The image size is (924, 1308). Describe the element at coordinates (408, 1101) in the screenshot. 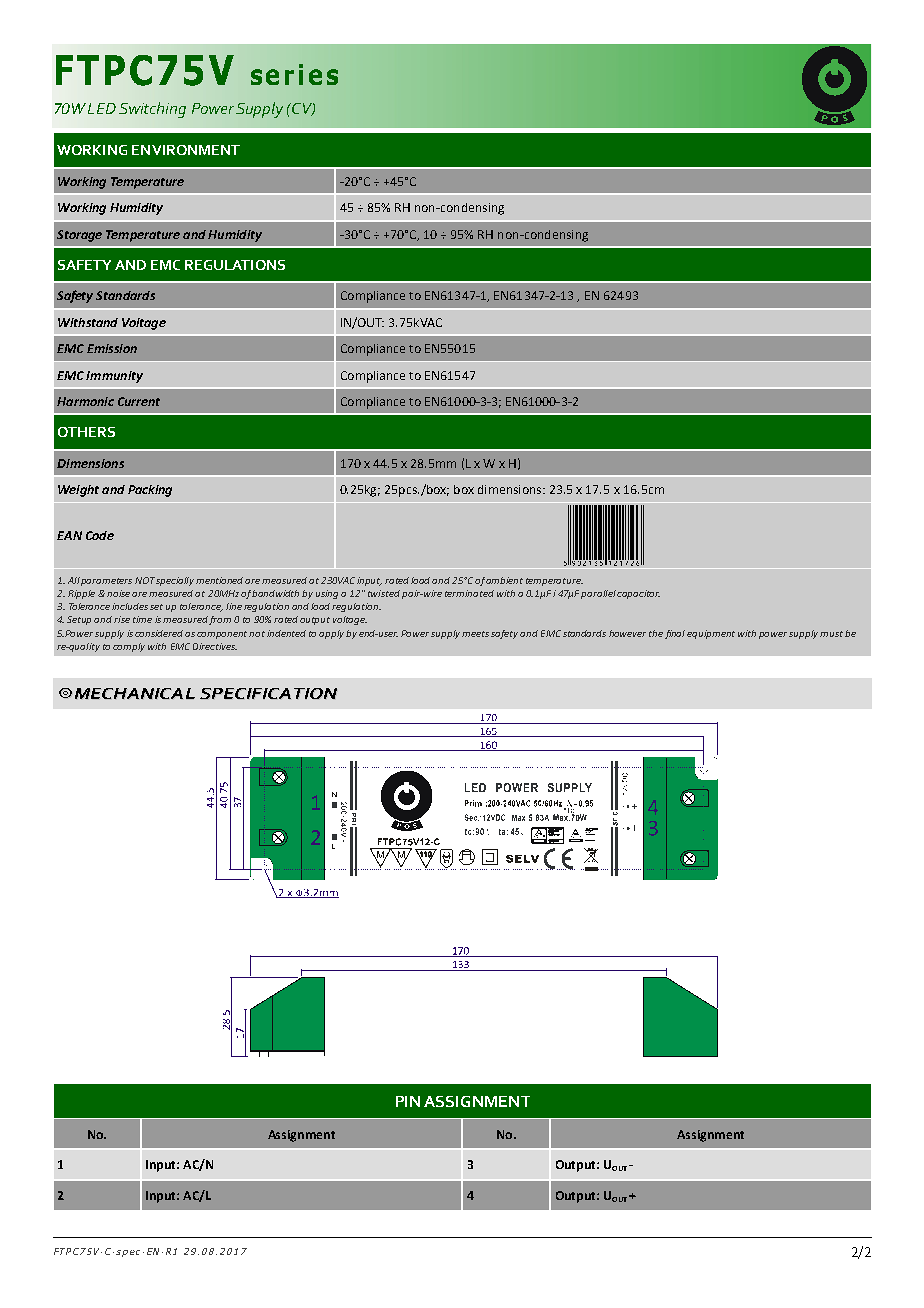

I see `PIN` at that location.
